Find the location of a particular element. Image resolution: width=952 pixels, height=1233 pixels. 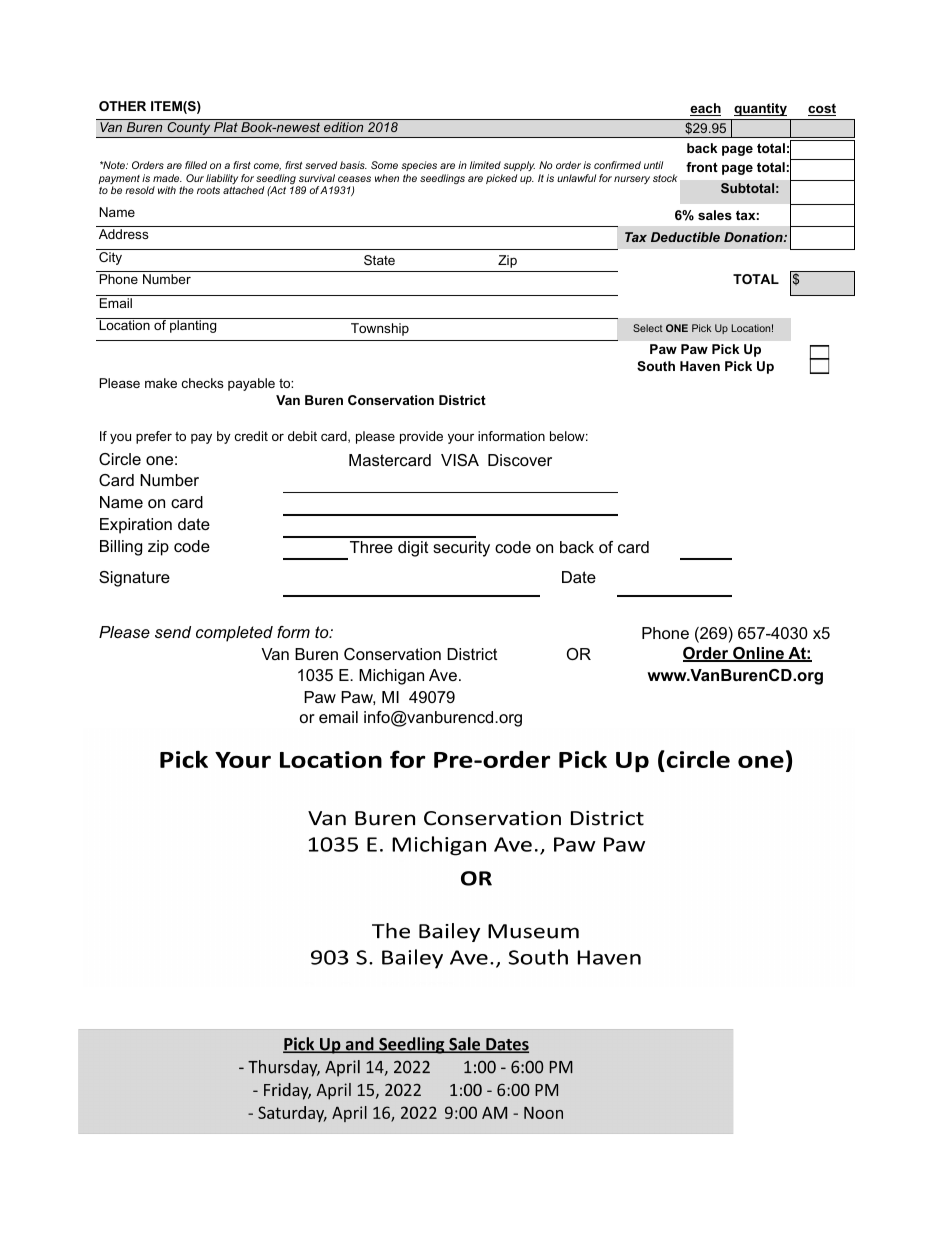

Expiration is located at coordinates (136, 526).
